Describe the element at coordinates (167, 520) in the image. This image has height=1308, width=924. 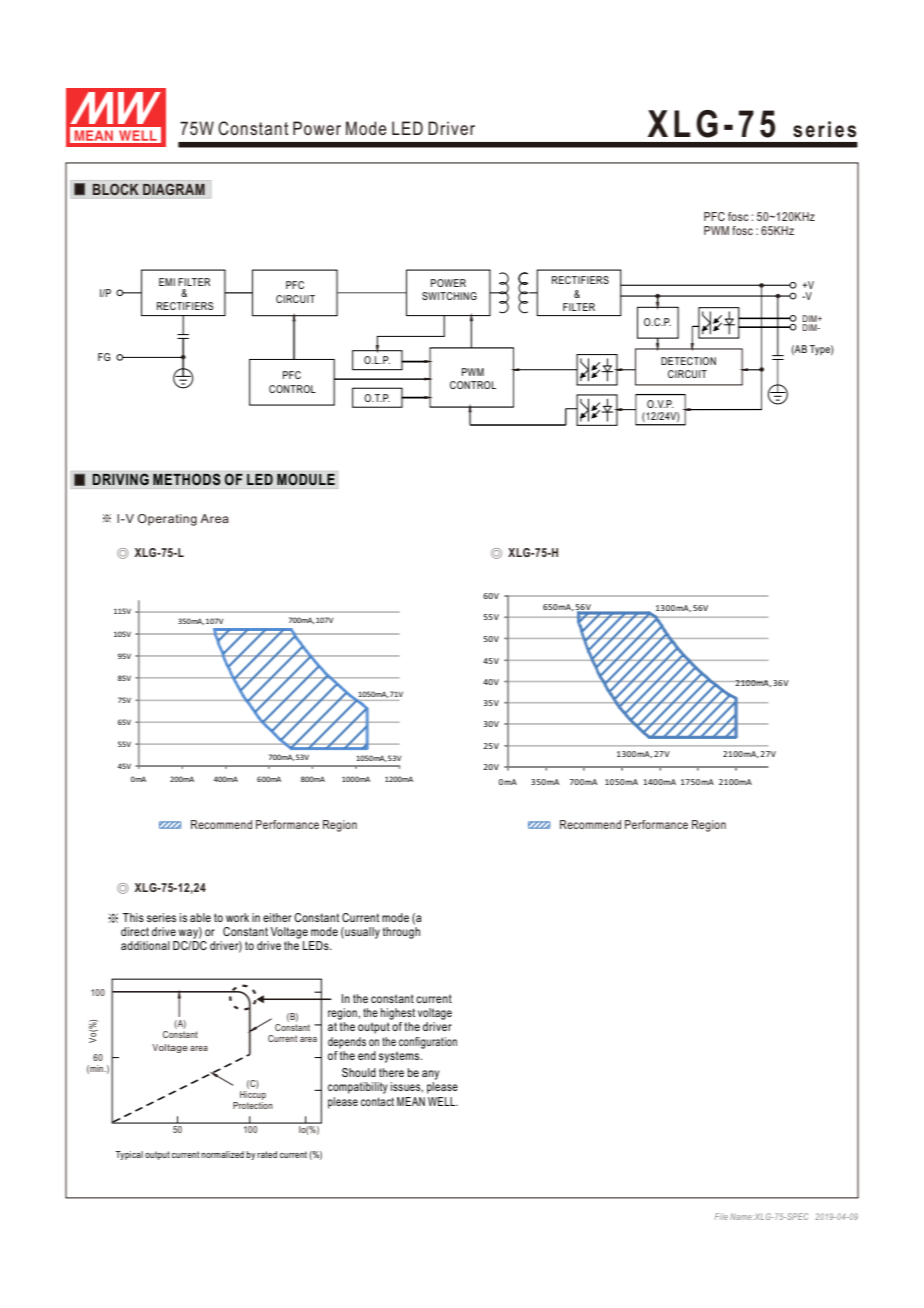
I see `Operating` at that location.
